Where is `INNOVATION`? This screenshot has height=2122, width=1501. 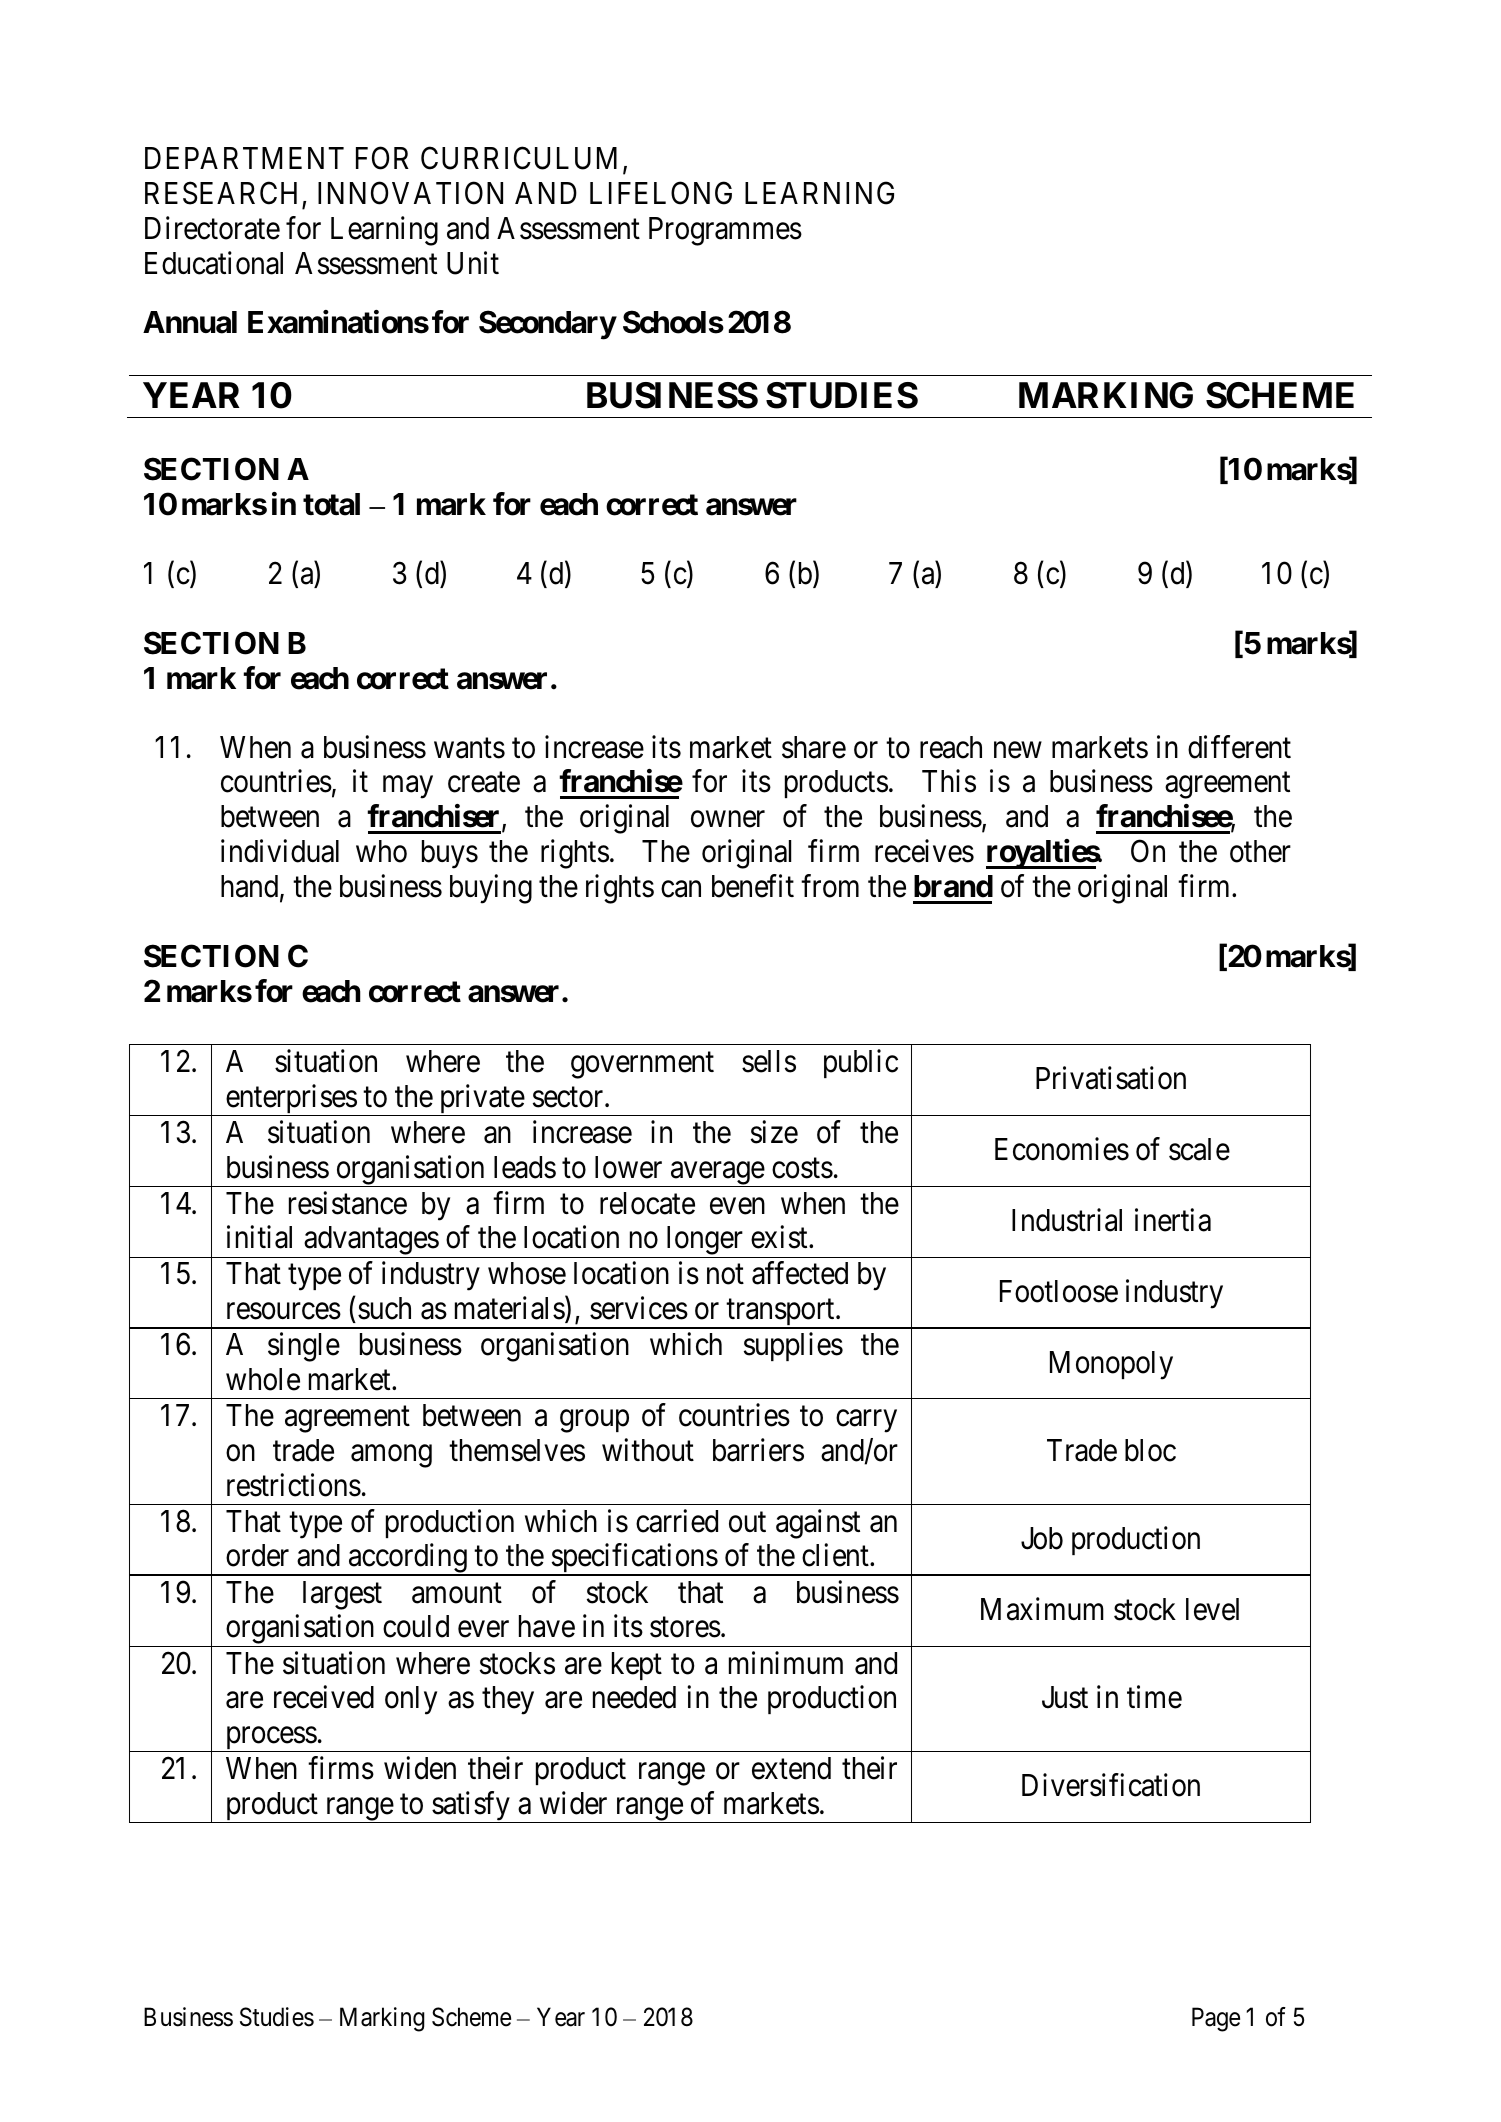
INNOVATION is located at coordinates (410, 193).
